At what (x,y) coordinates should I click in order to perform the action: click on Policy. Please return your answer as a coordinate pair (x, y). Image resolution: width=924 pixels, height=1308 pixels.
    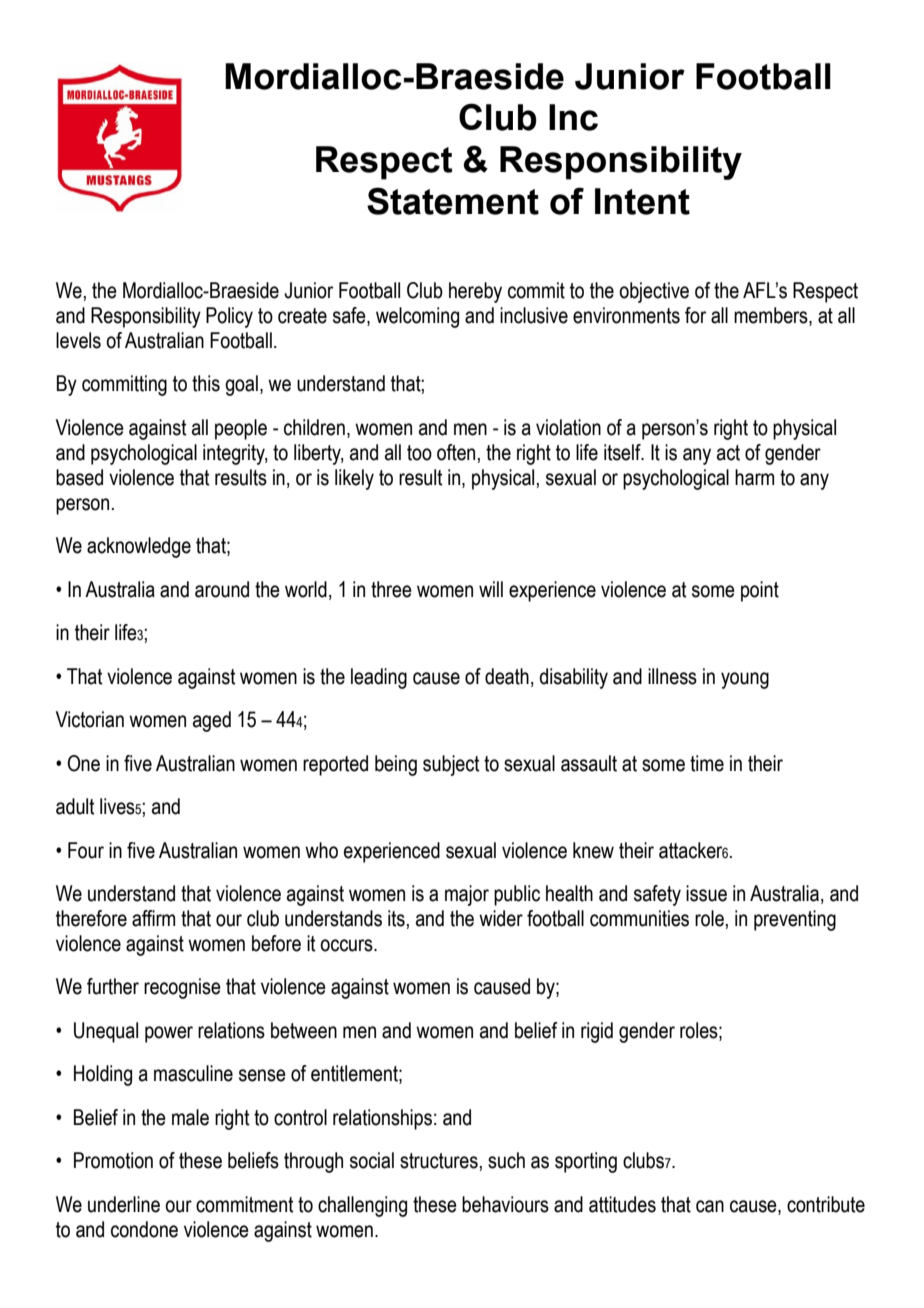
    Looking at the image, I should click on (229, 317).
